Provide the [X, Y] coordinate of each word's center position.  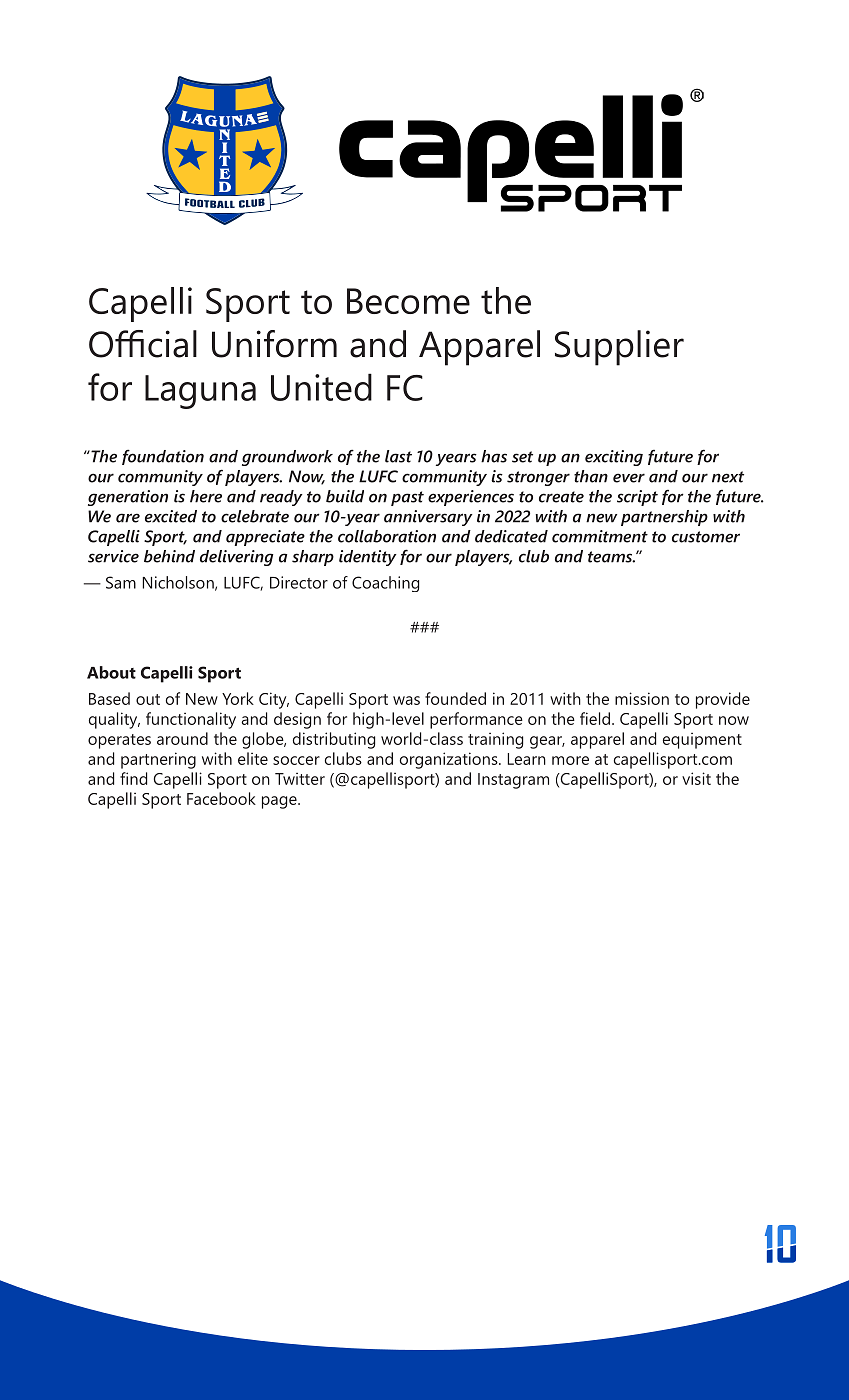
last [398, 456]
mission [642, 698]
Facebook [221, 798]
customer [706, 537]
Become [408, 301]
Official [143, 344]
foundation [163, 457]
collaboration [387, 536]
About [111, 672]
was [406, 700]
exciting [614, 458]
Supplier [619, 348]
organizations [450, 760]
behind [169, 556]
